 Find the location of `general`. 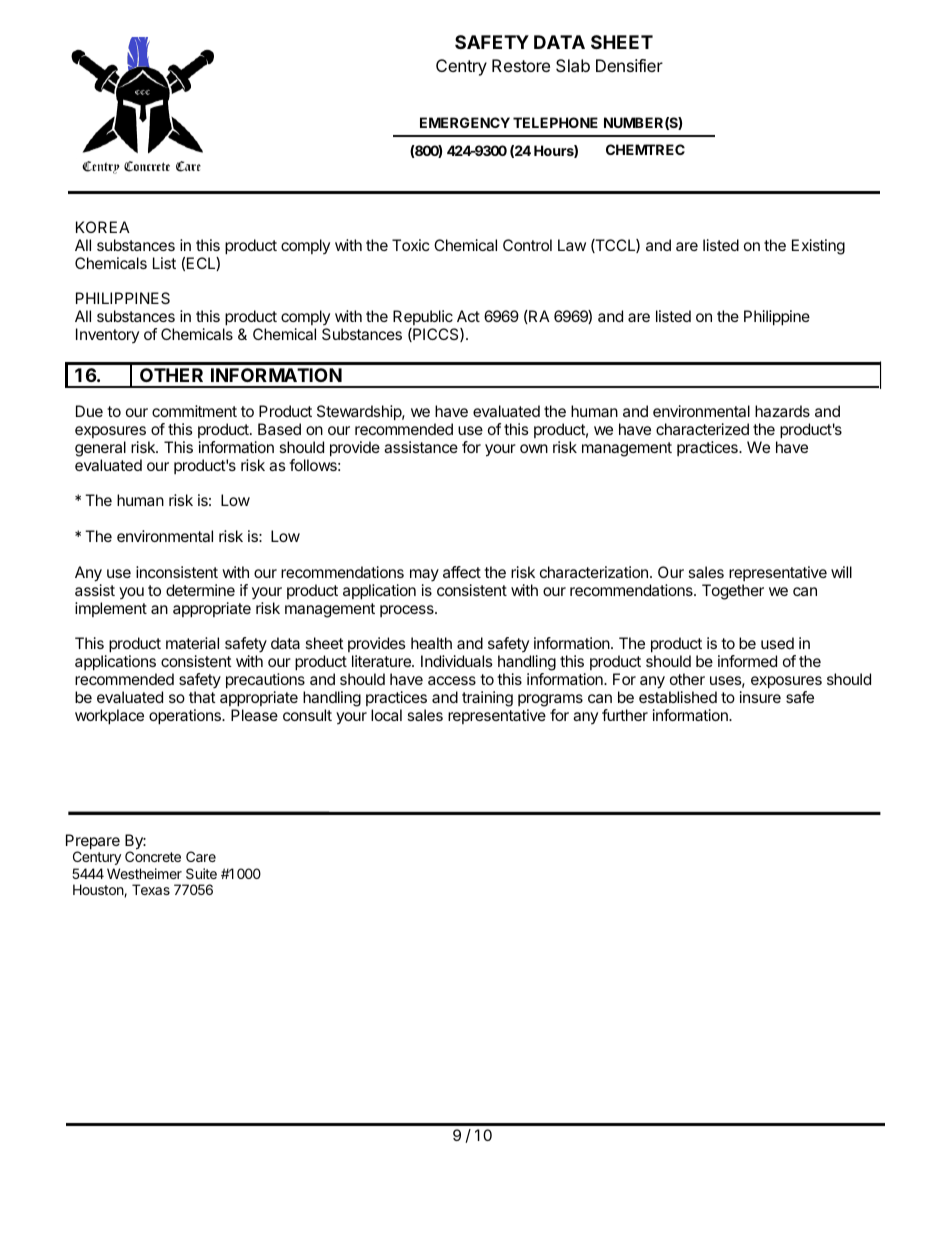

general is located at coordinates (100, 449).
